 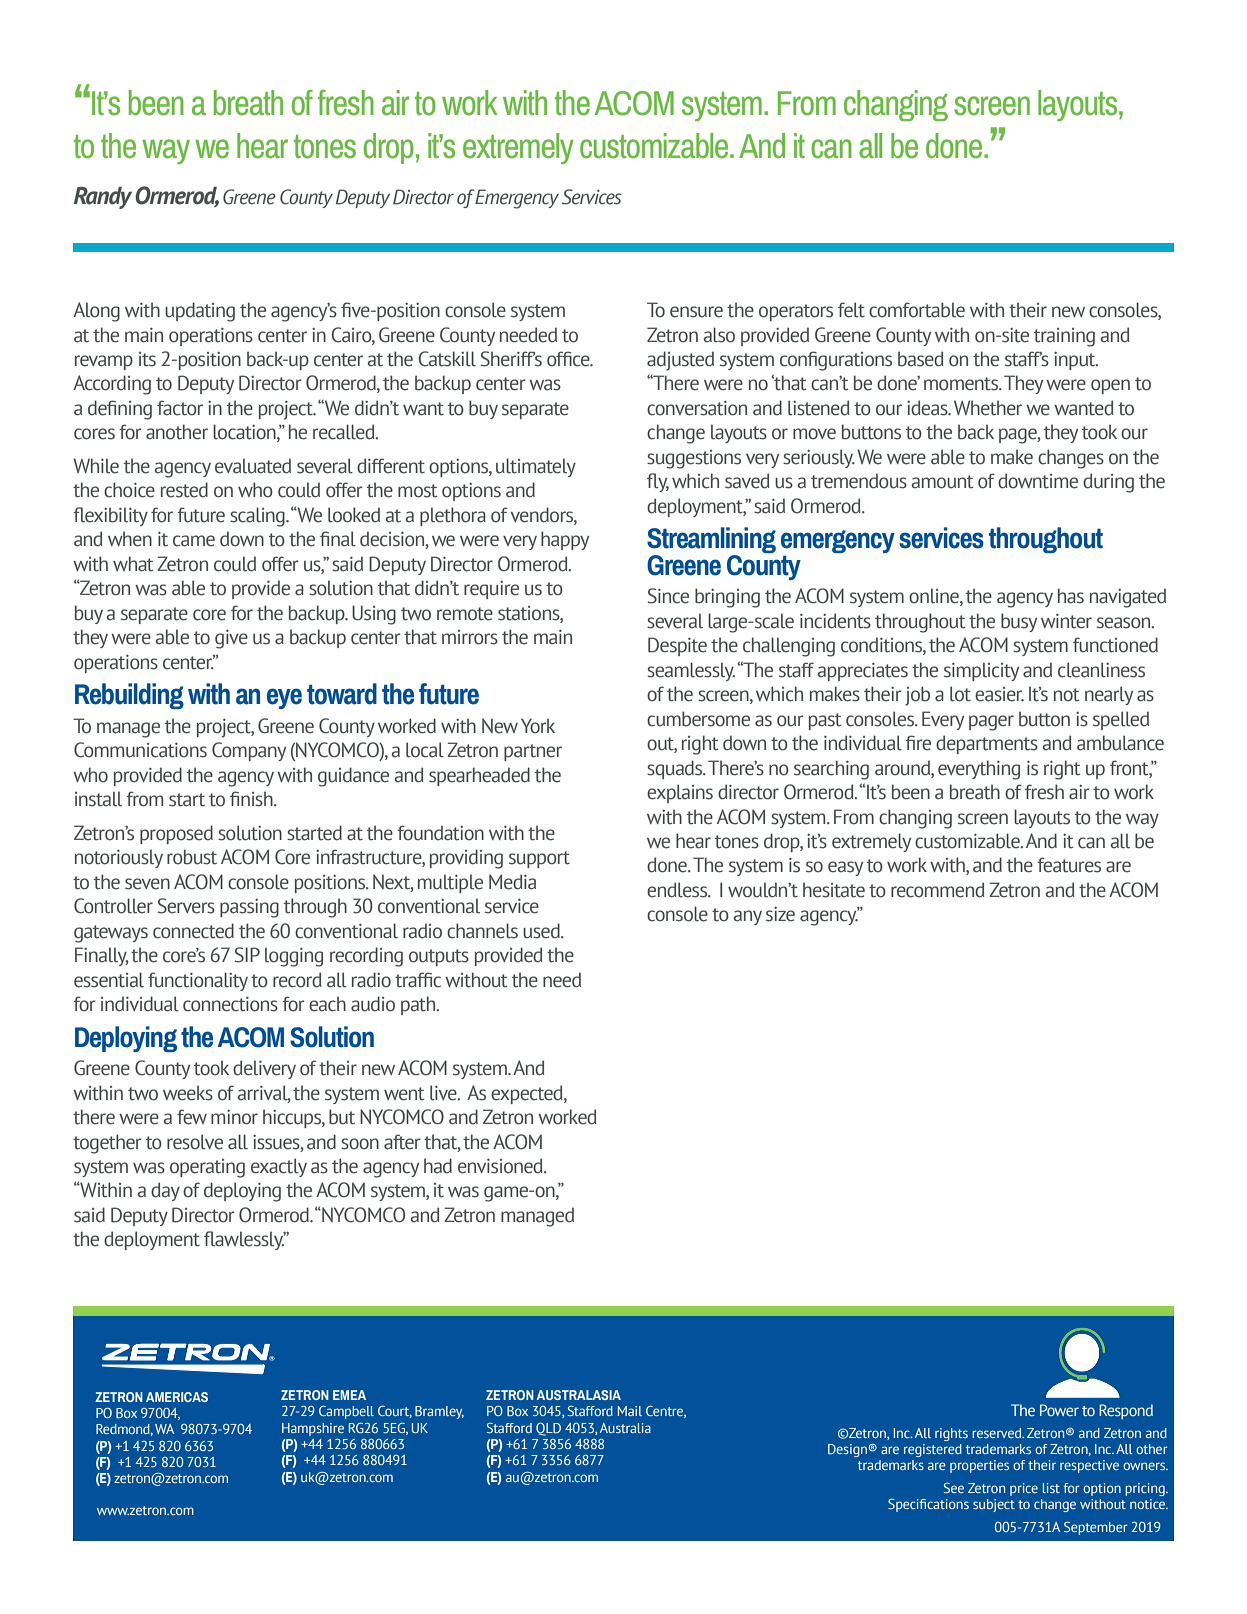 I want to click on features, so click(x=1069, y=865).
